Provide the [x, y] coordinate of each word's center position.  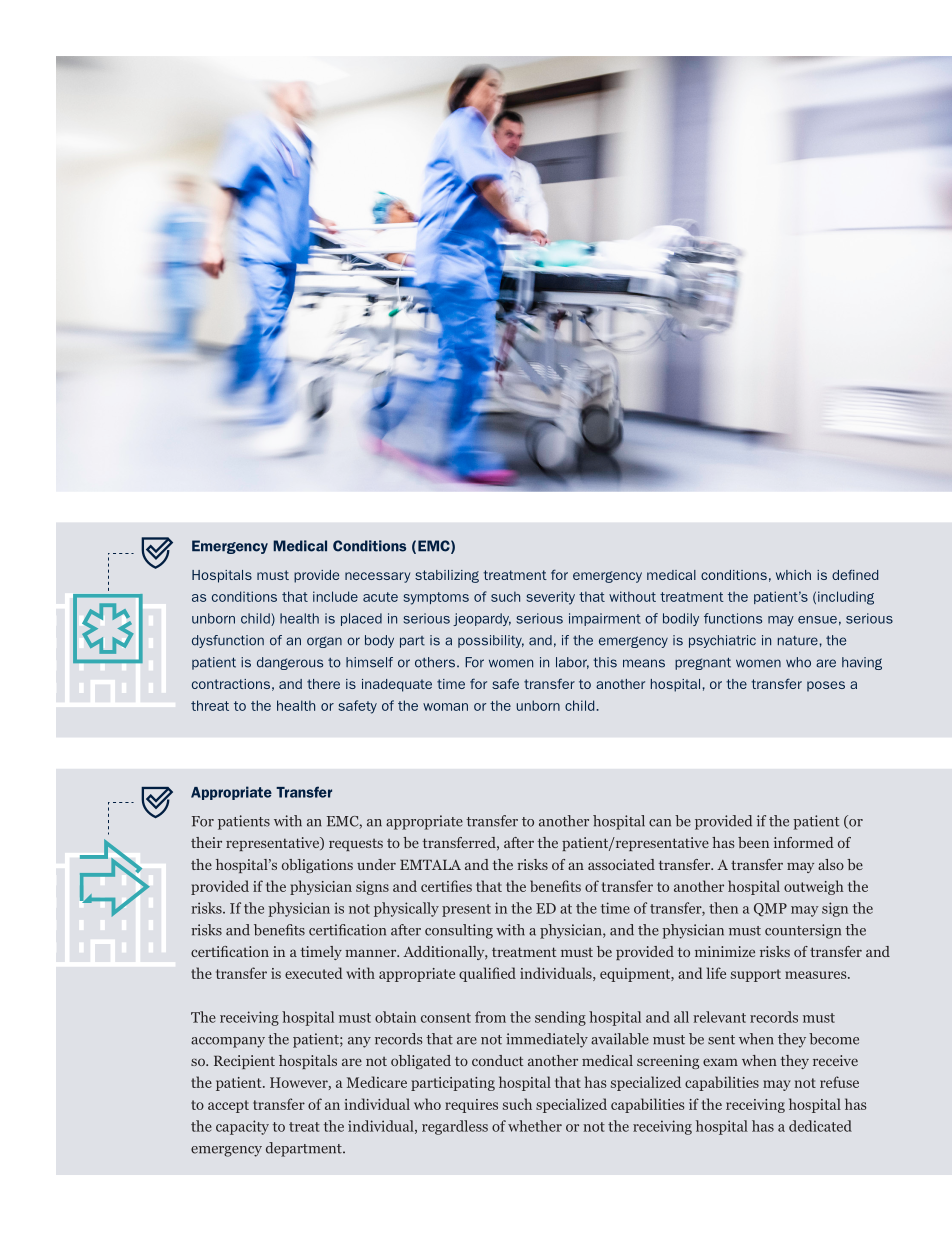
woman [445, 707]
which [793, 575]
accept [228, 1106]
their [206, 842]
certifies [446, 886]
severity [551, 598]
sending [560, 1018]
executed [314, 973]
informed [804, 842]
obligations [317, 866]
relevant [719, 1017]
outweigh [814, 887]
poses [826, 686]
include [335, 596]
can [660, 823]
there [323, 684]
